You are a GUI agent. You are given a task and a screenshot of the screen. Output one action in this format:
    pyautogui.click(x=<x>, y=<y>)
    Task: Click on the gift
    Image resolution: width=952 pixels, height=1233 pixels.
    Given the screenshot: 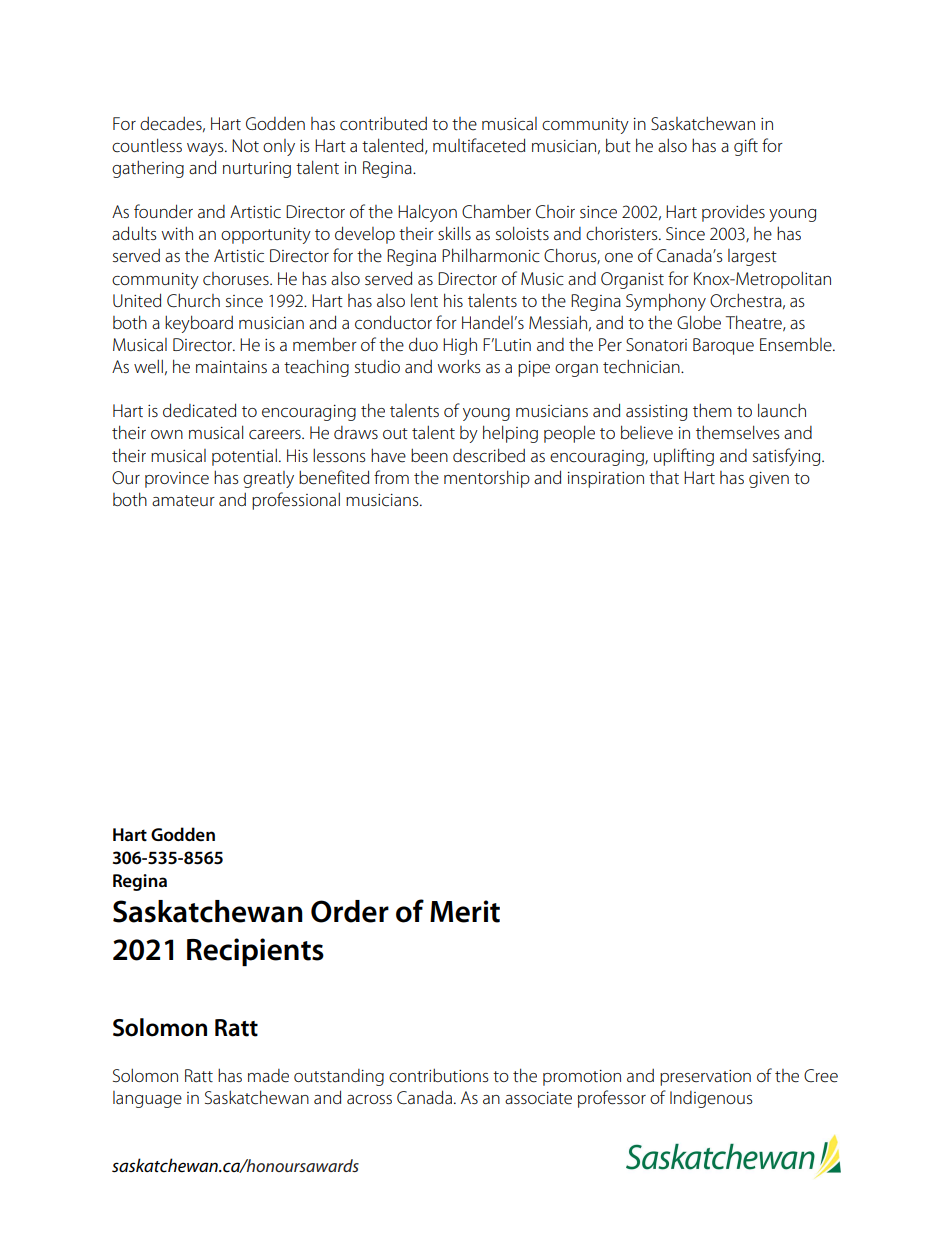 What is the action you would take?
    pyautogui.click(x=746, y=147)
